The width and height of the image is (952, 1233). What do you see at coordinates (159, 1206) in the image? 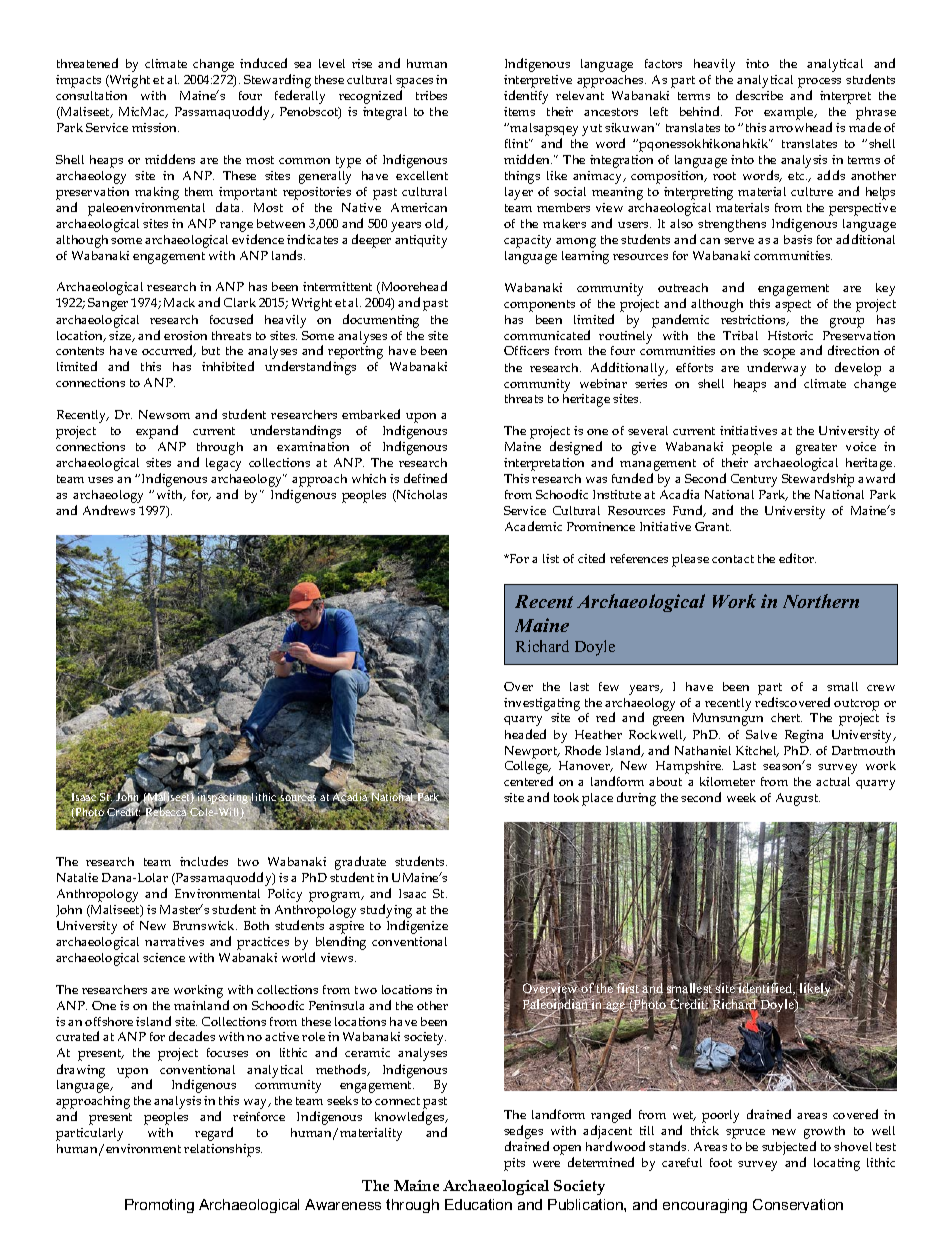
I see `Promoting` at bounding box center [159, 1206].
